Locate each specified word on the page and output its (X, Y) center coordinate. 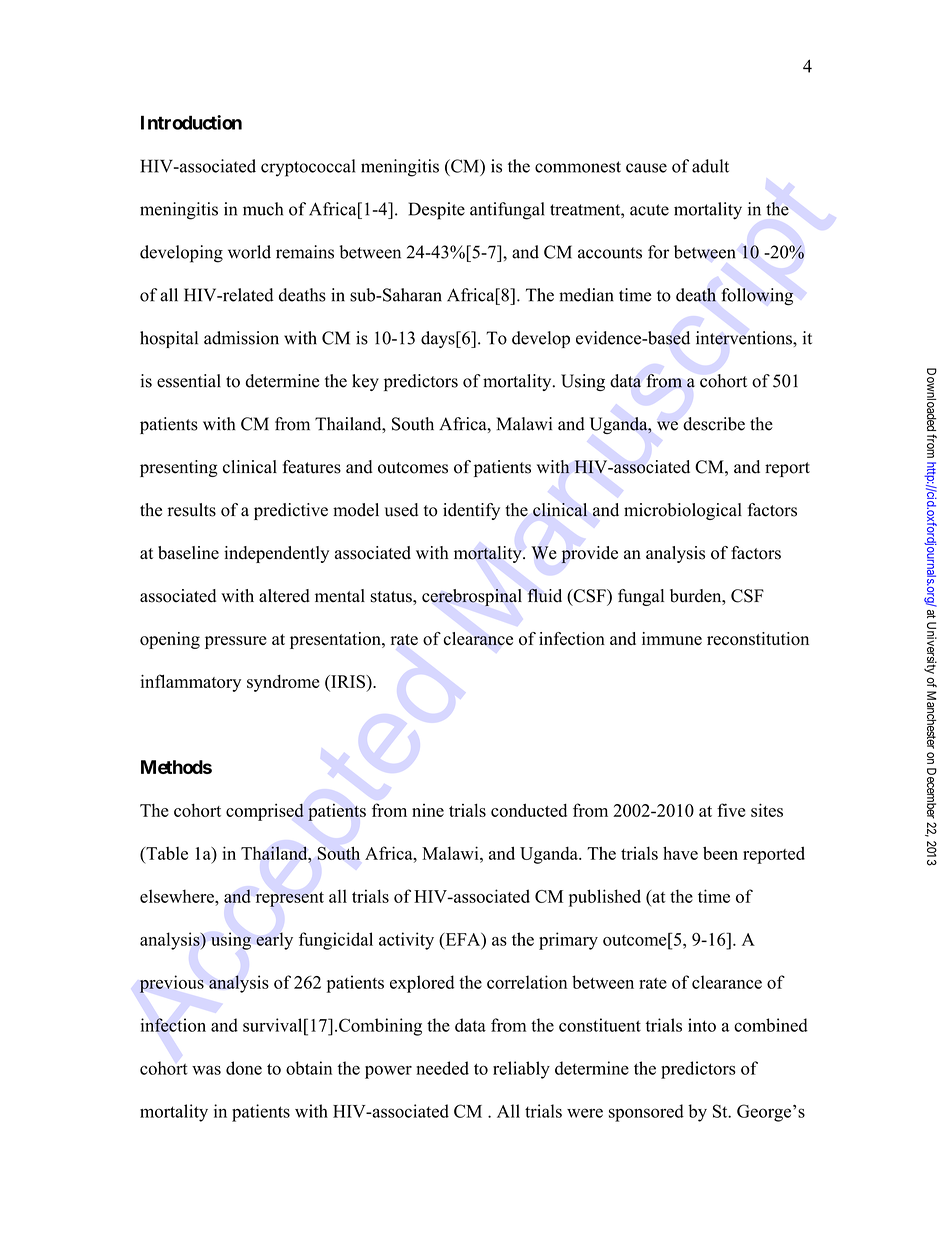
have (680, 853)
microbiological (683, 511)
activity (406, 941)
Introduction (191, 122)
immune (672, 638)
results (192, 510)
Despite (437, 211)
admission (241, 338)
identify (471, 511)
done (244, 1068)
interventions (745, 338)
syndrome (283, 683)
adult (710, 166)
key (365, 382)
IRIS (348, 683)
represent (290, 899)
